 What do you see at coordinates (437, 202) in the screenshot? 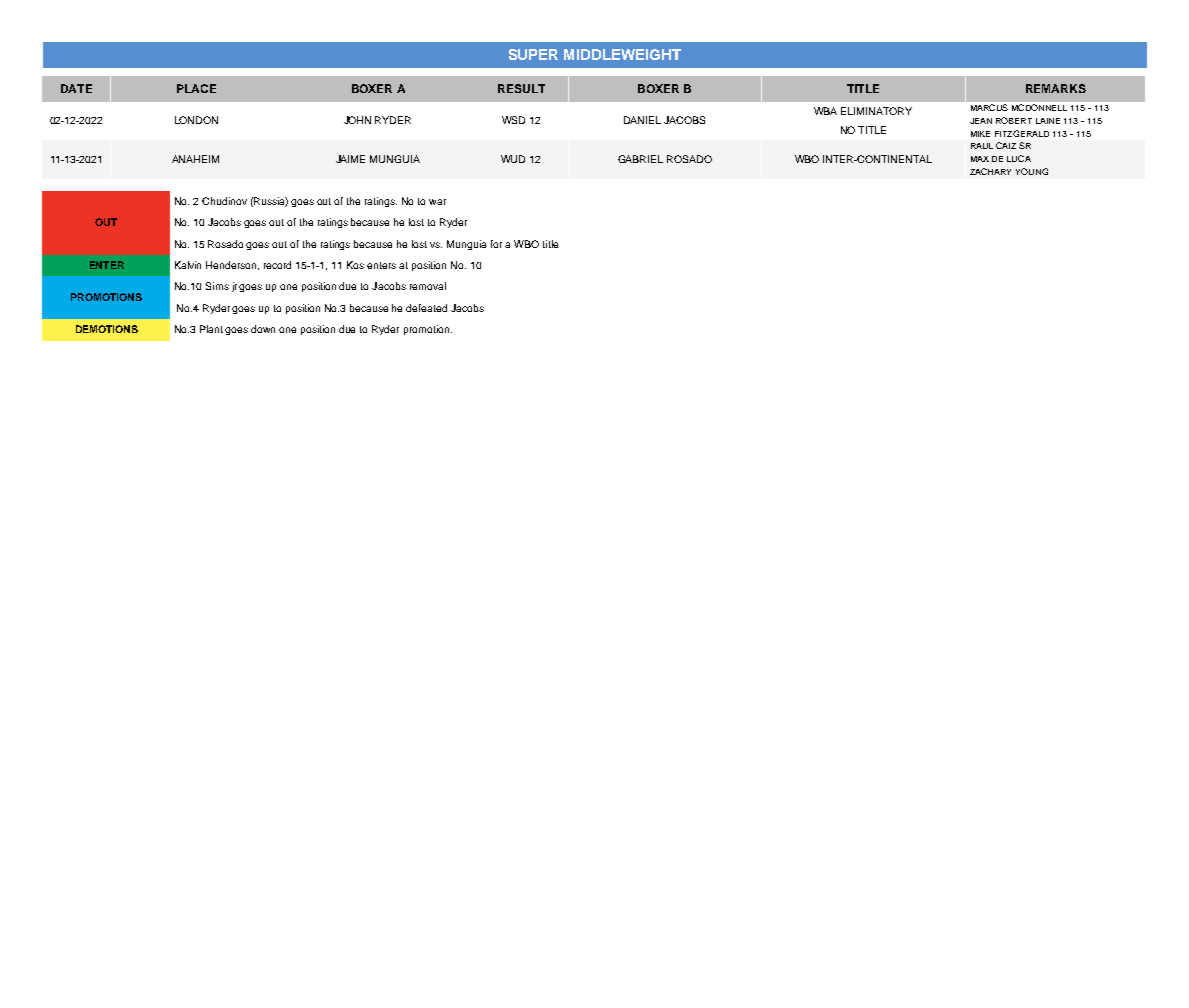
I see `war` at bounding box center [437, 202].
